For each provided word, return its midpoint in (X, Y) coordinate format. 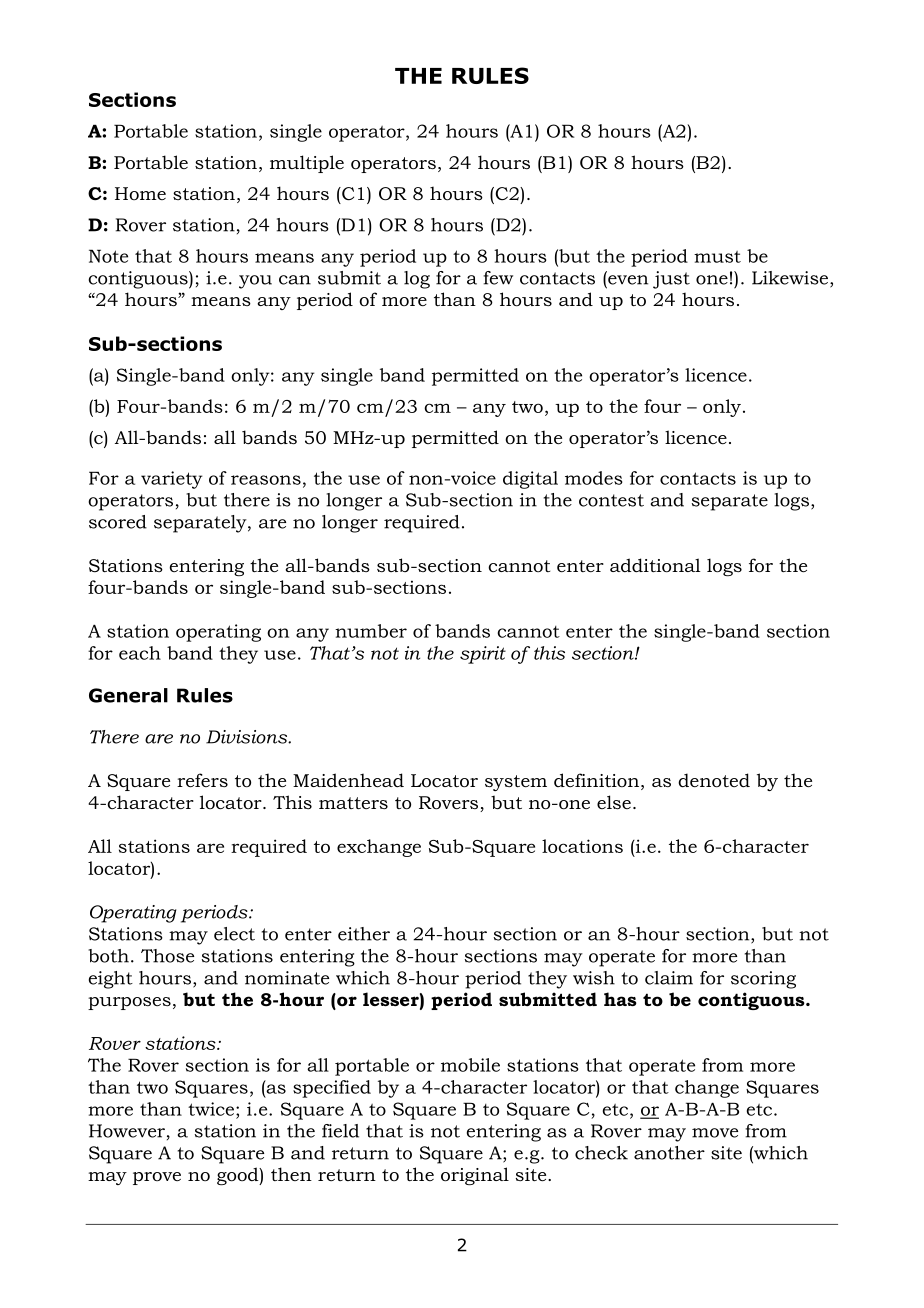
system (516, 783)
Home (140, 193)
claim (669, 978)
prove (157, 1178)
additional (655, 565)
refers (202, 780)
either (364, 934)
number (371, 631)
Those (167, 956)
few (498, 278)
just (671, 280)
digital (530, 480)
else (614, 802)
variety (172, 480)
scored (118, 522)
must (717, 257)
